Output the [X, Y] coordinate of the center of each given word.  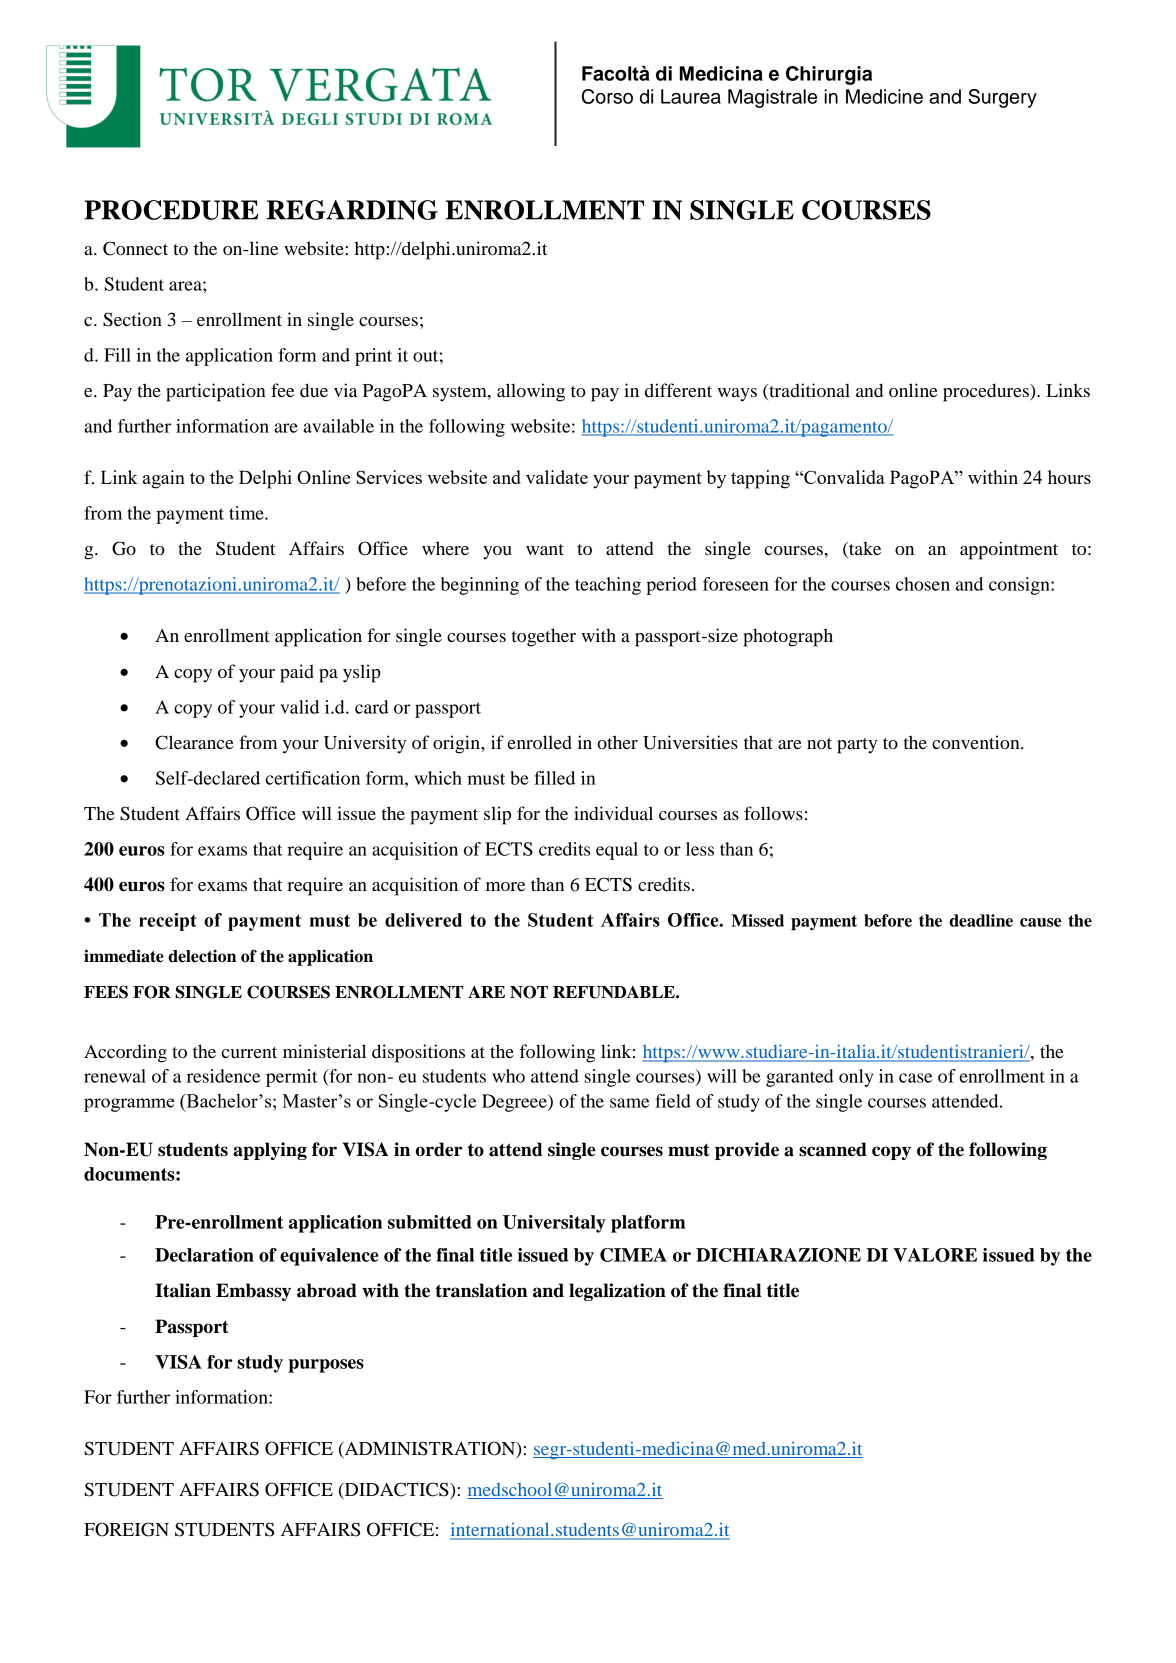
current [249, 1052]
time [247, 513]
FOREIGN [126, 1529]
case [915, 1078]
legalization [617, 1292]
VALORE [935, 1255]
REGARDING [352, 210]
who [508, 1076]
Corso [607, 96]
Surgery [1002, 98]
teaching [608, 586]
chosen [923, 584]
